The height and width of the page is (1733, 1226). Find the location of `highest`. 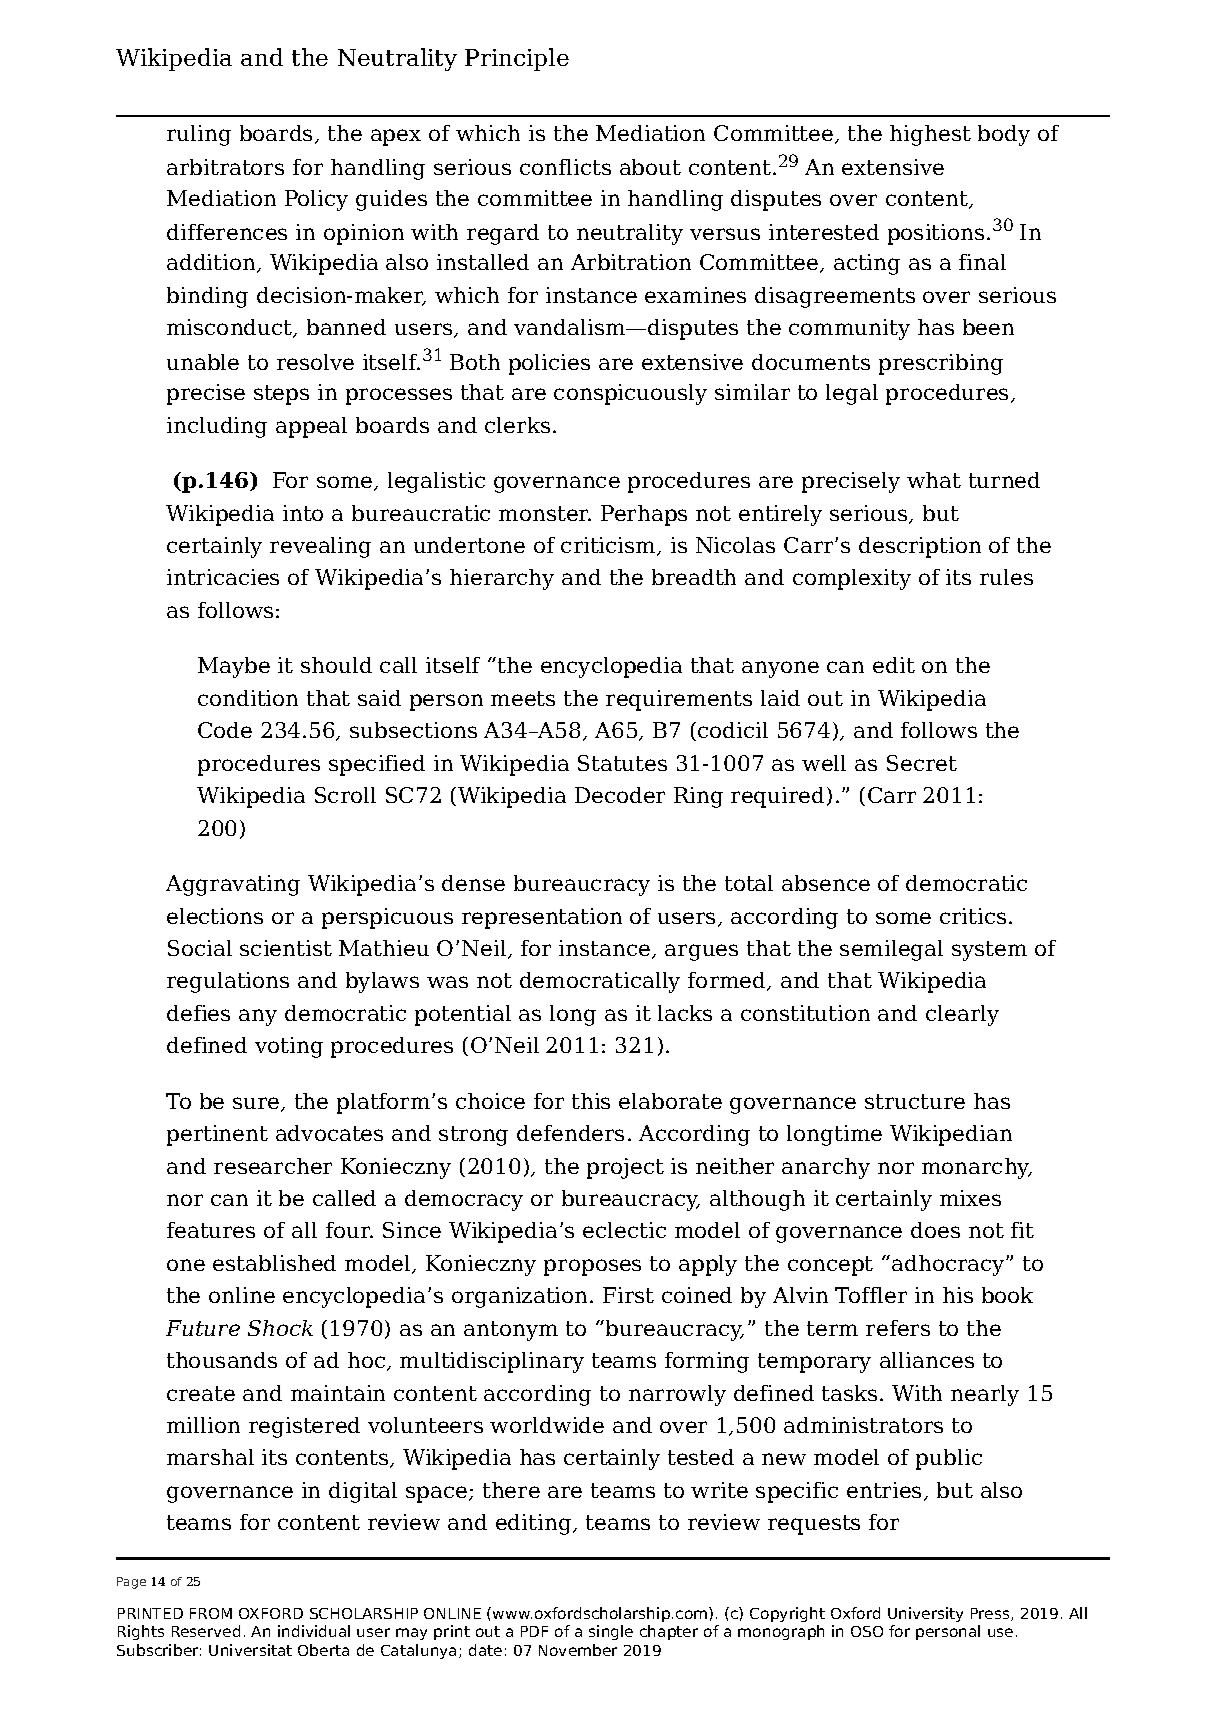

highest is located at coordinates (930, 135).
